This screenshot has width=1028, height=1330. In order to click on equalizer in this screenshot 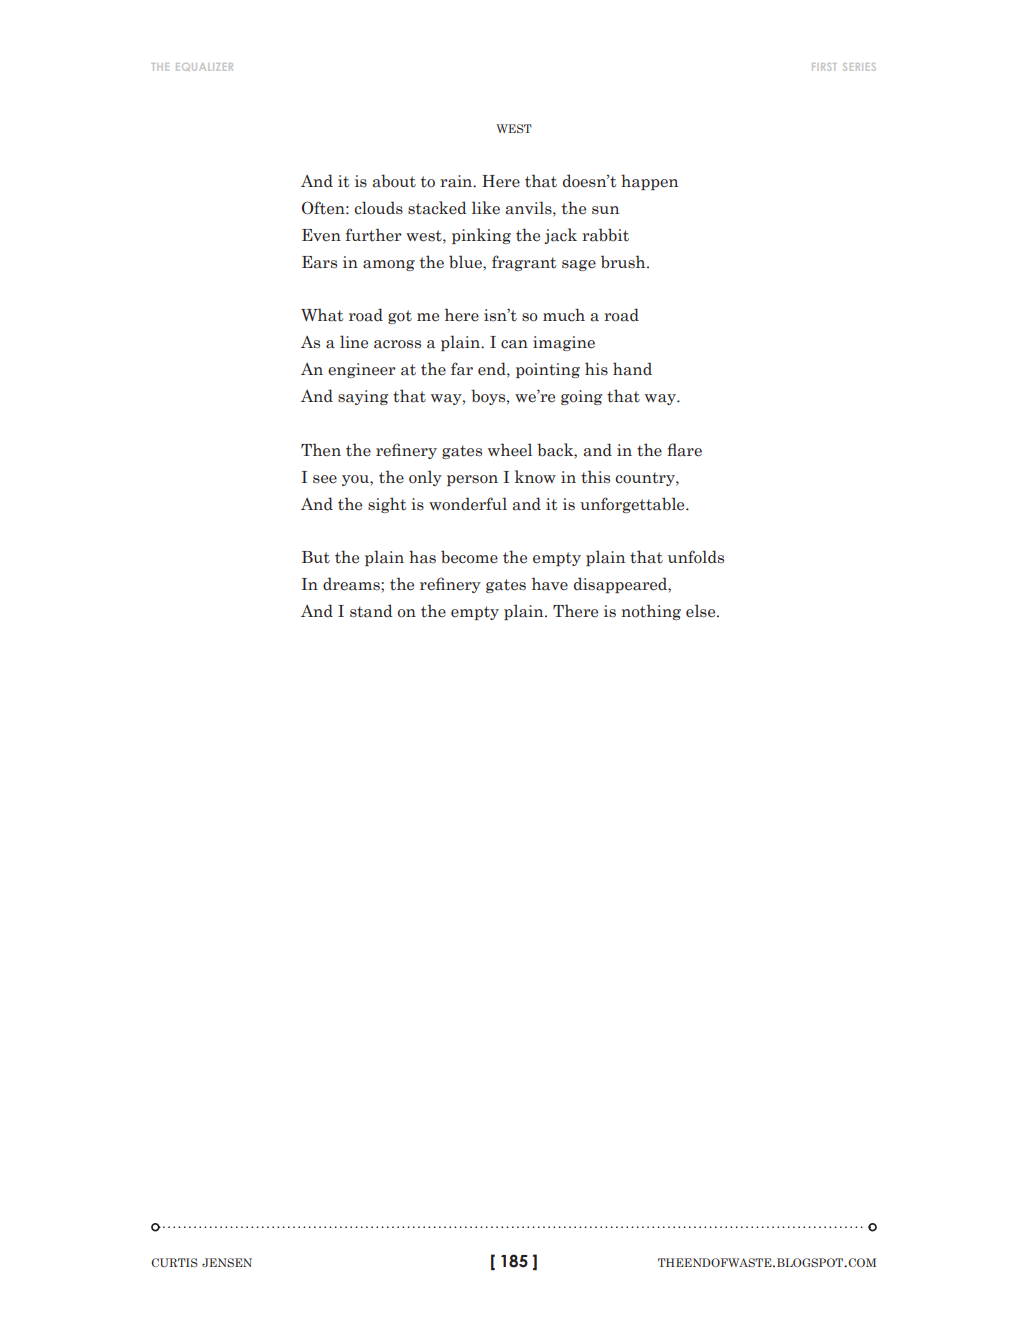, I will do `click(204, 67)`.
